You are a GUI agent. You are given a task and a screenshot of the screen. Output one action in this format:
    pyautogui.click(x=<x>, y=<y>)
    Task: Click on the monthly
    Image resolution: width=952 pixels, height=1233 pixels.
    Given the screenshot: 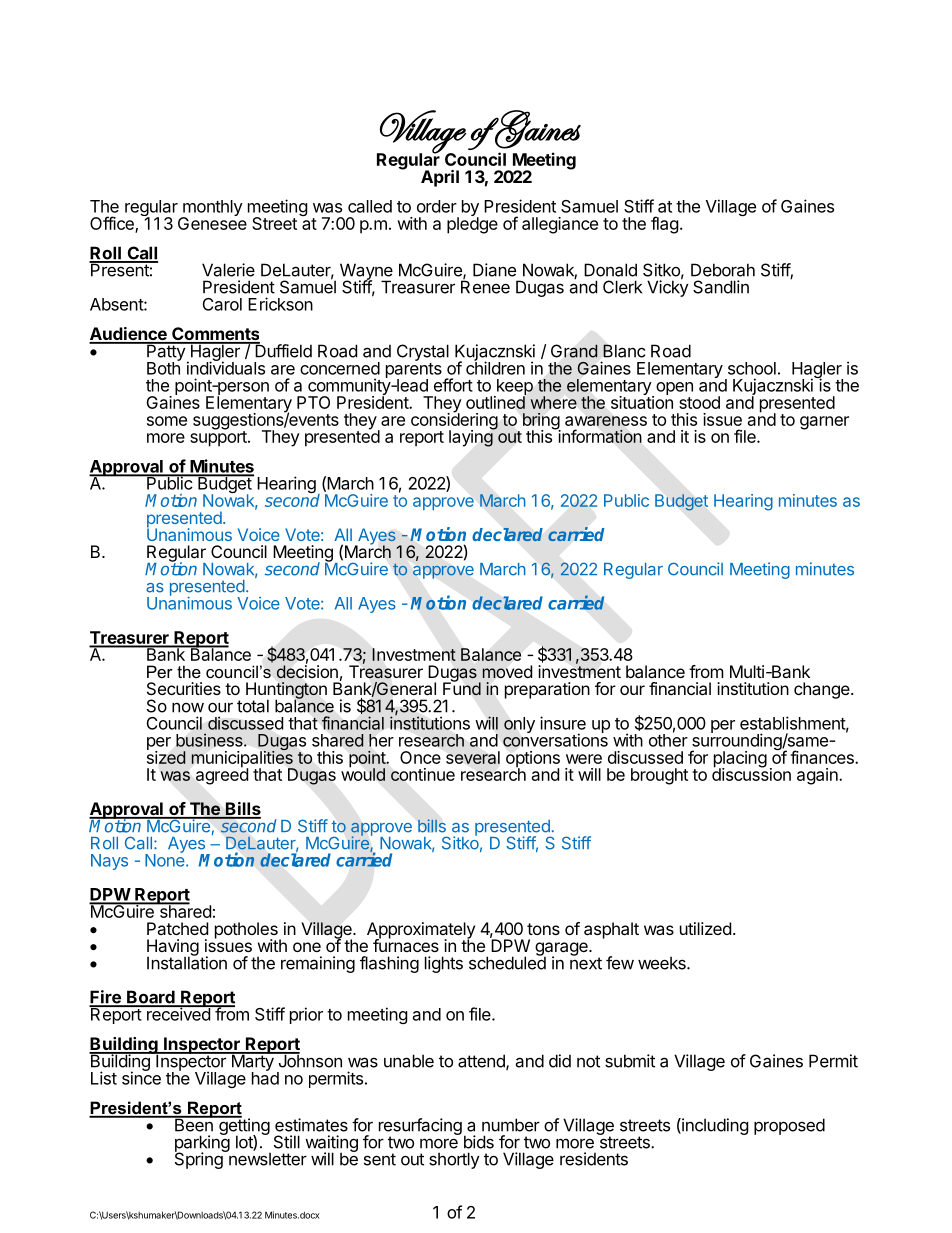 What is the action you would take?
    pyautogui.click(x=212, y=209)
